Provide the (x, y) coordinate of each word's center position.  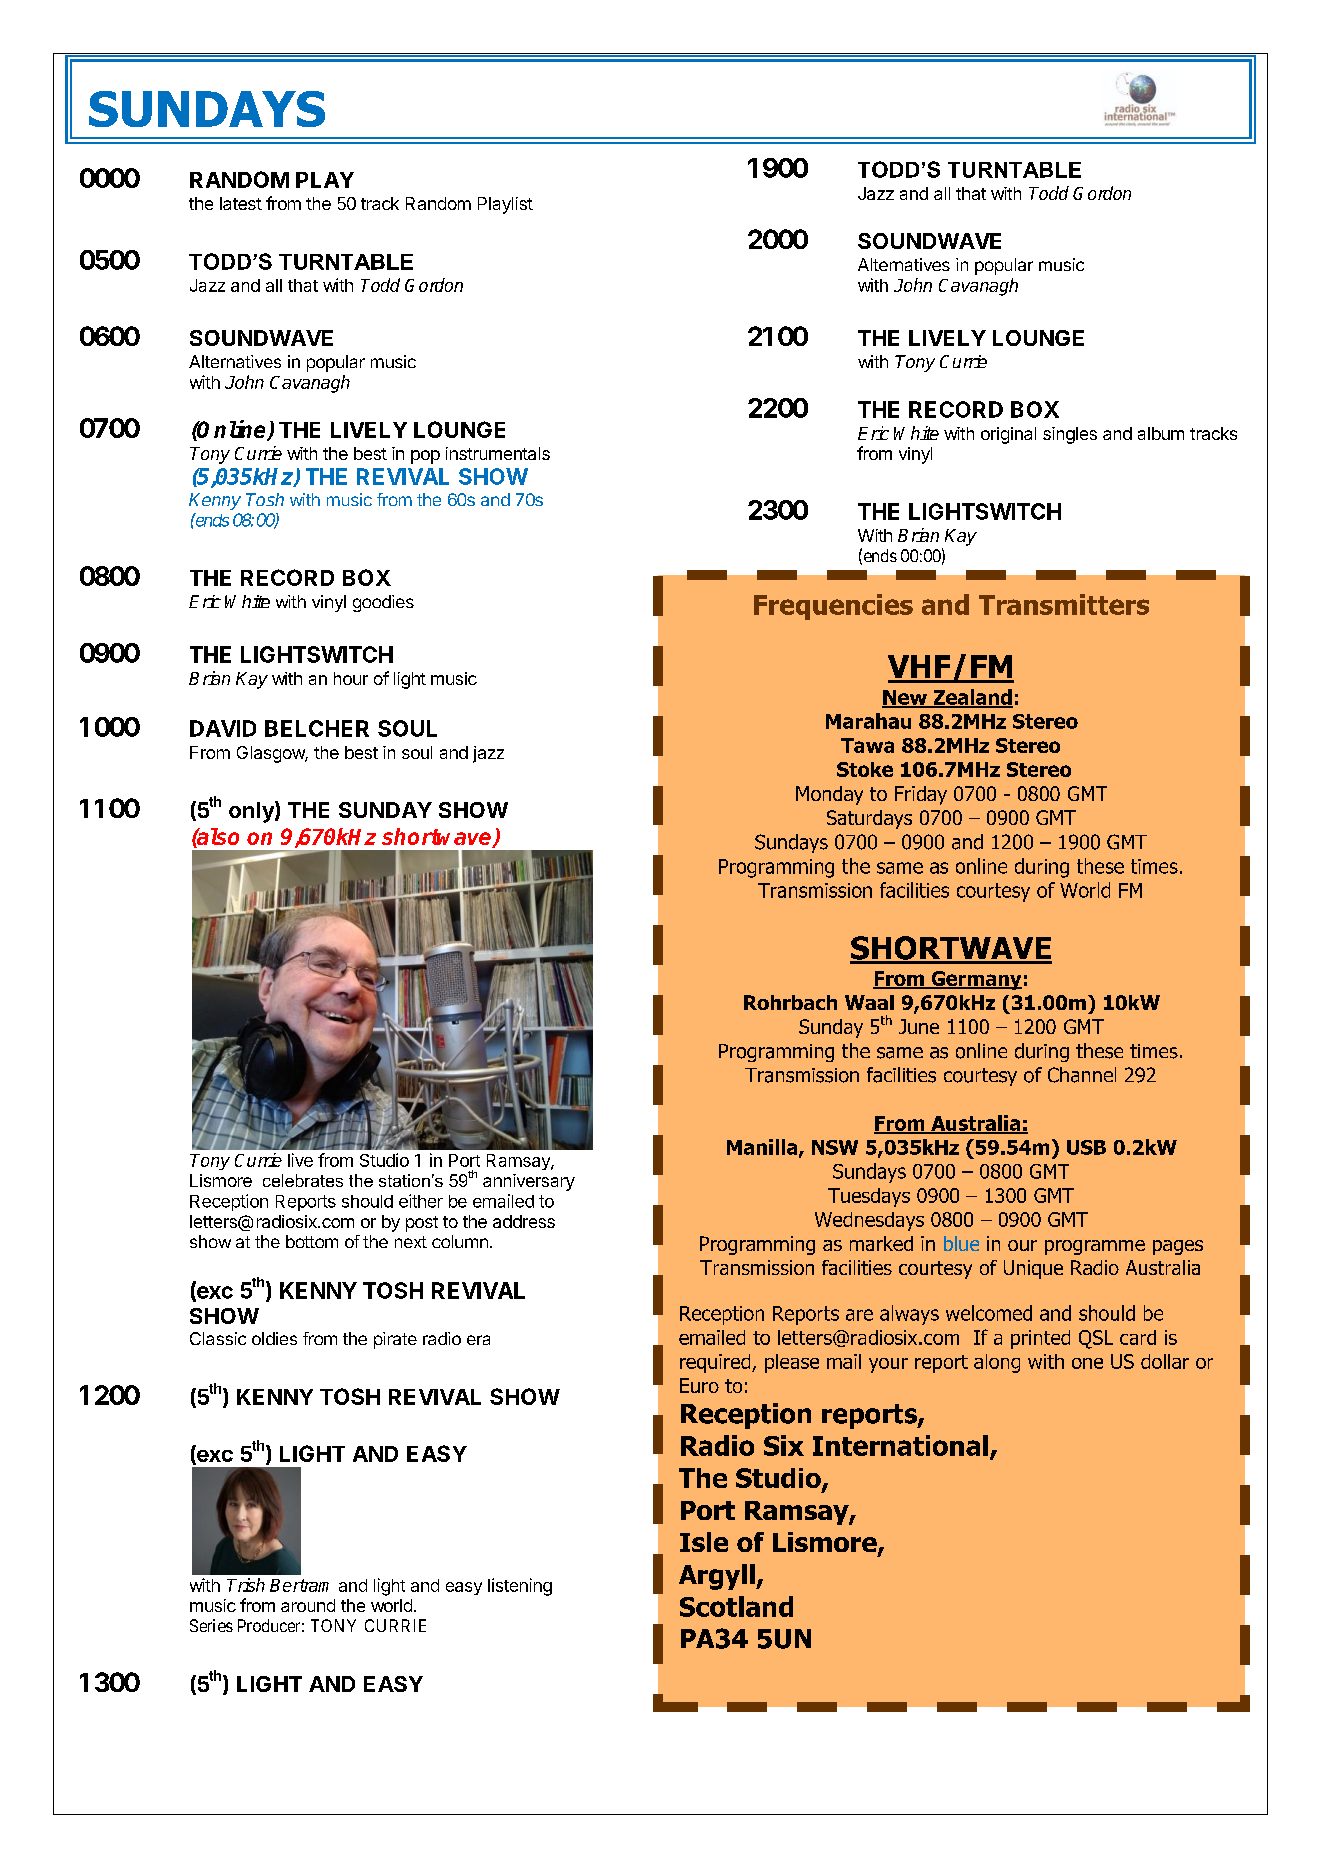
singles (1070, 435)
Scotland (736, 1606)
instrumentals (498, 453)
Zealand (972, 698)
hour (351, 678)
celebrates (303, 1180)
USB (1086, 1147)
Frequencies (833, 607)
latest (241, 203)
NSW (835, 1147)
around (308, 1605)
